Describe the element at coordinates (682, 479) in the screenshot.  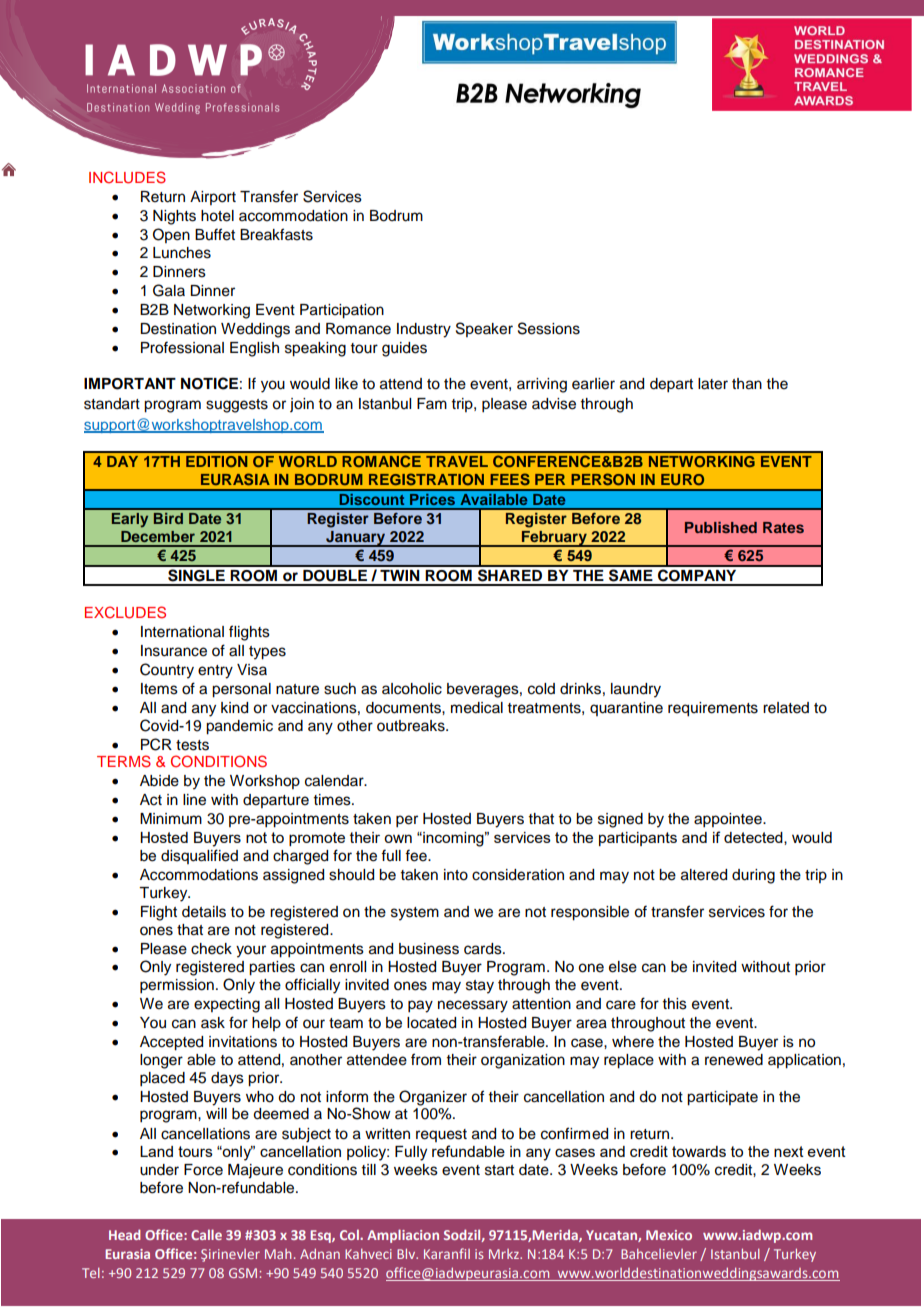
I see `EURO` at that location.
